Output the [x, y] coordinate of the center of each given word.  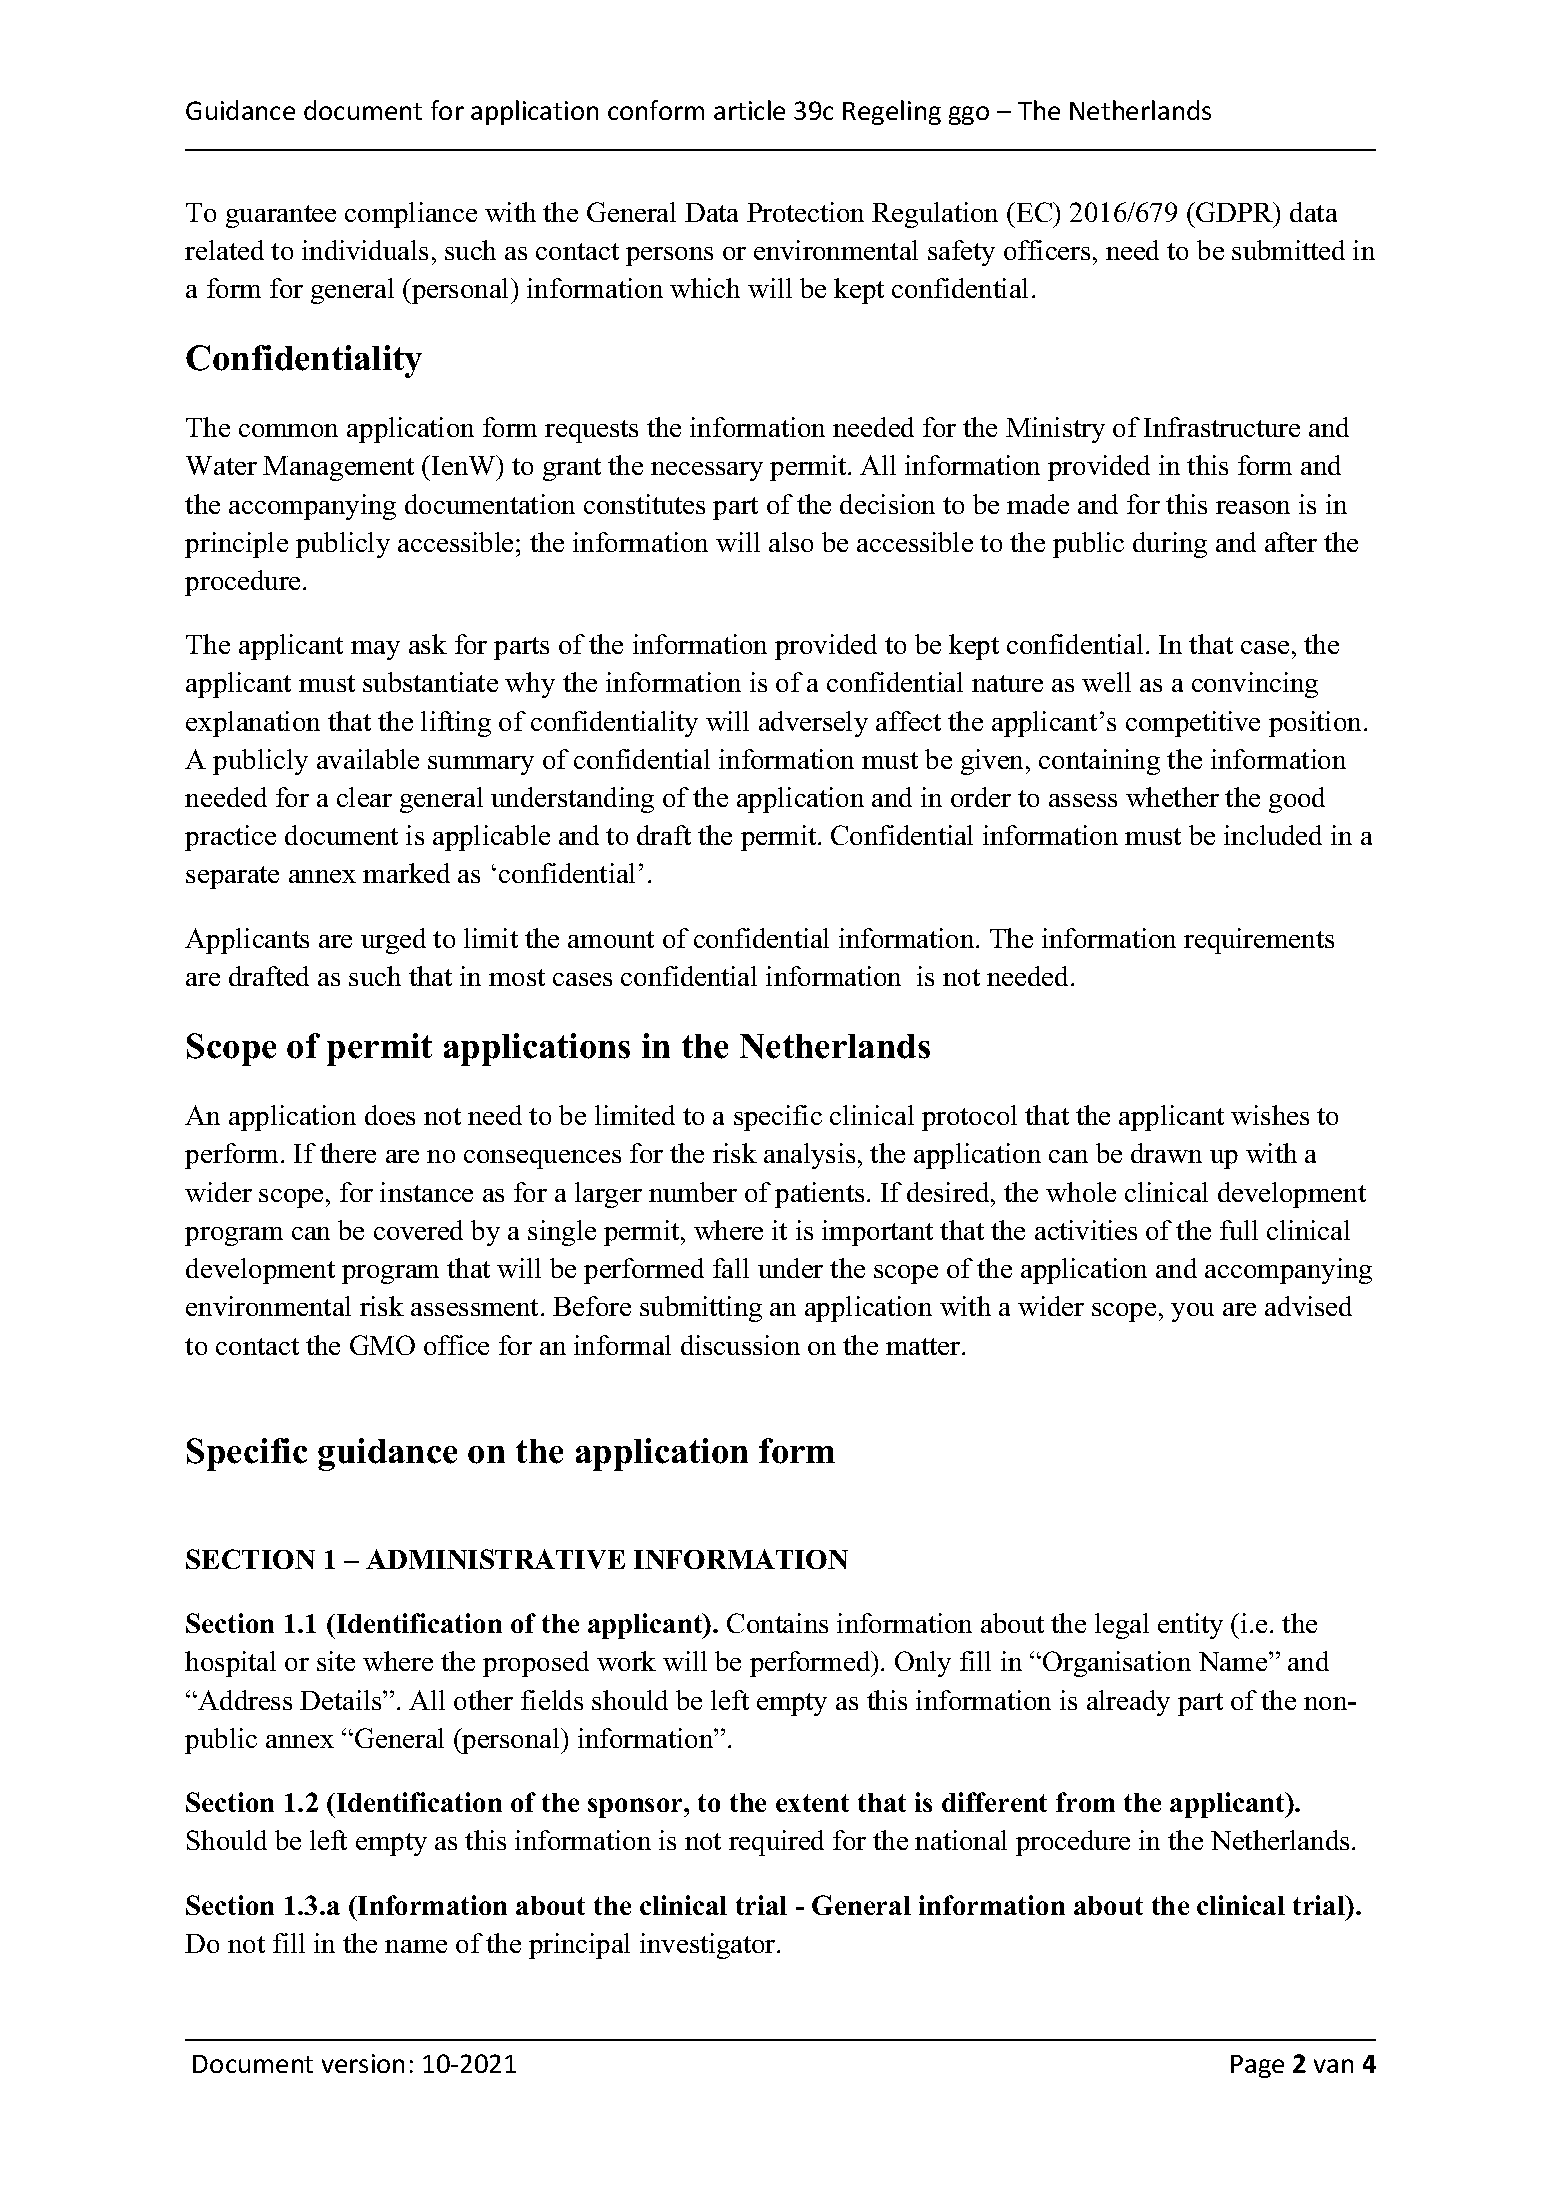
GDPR [1236, 212]
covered [418, 1230]
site [336, 1661]
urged [393, 941]
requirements [1259, 941]
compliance [411, 215]
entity [1190, 1626]
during [1170, 545]
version [363, 2063]
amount [611, 939]
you [1192, 1312]
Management [338, 468]
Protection [805, 212]
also [791, 542]
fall [731, 1268]
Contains [777, 1623]
